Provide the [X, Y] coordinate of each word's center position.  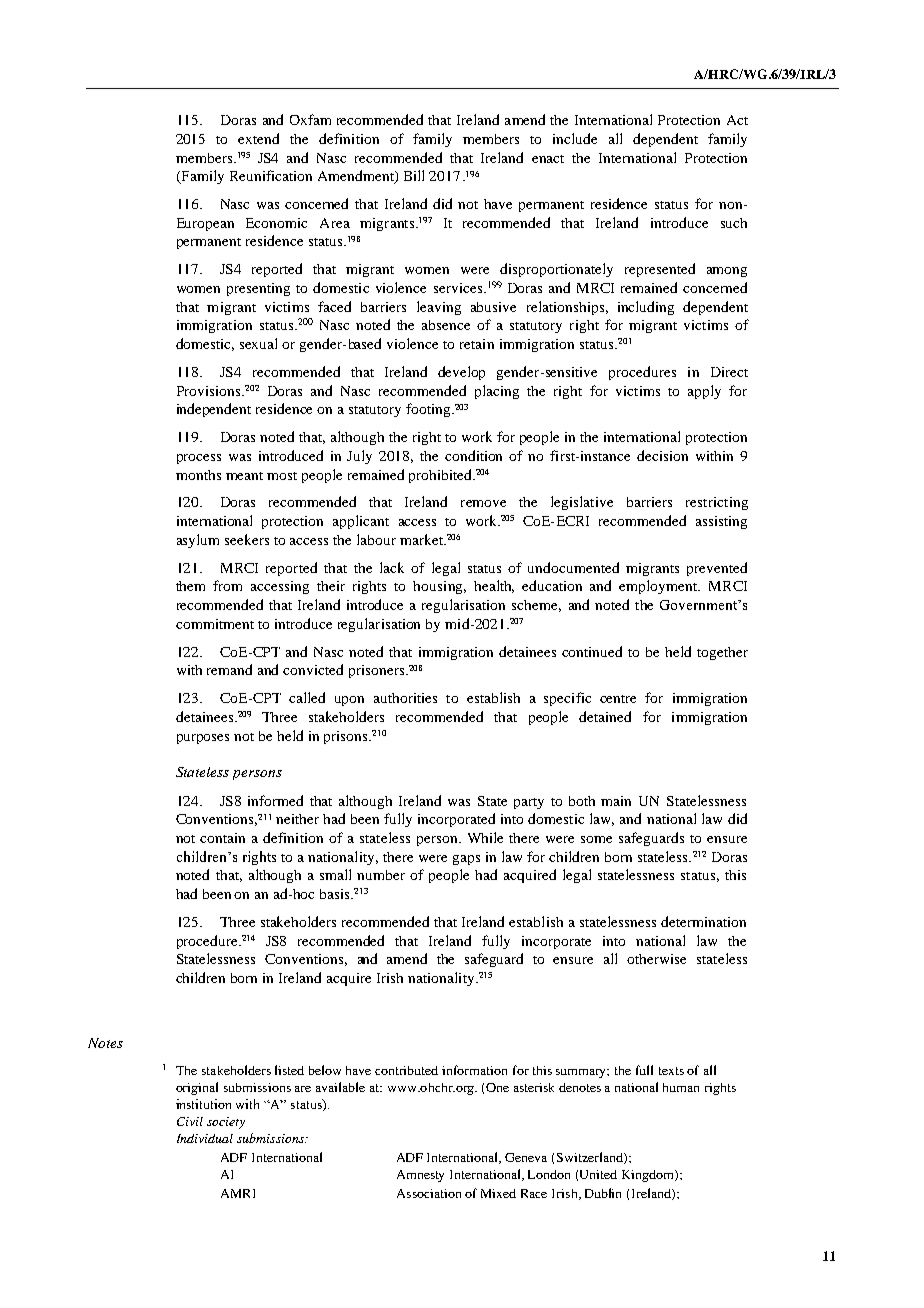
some [596, 839]
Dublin [603, 1193]
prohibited [441, 476]
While [485, 837]
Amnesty [420, 1176]
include [575, 138]
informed [275, 800]
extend [258, 138]
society [226, 1123]
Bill [414, 175]
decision [662, 455]
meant [244, 476]
